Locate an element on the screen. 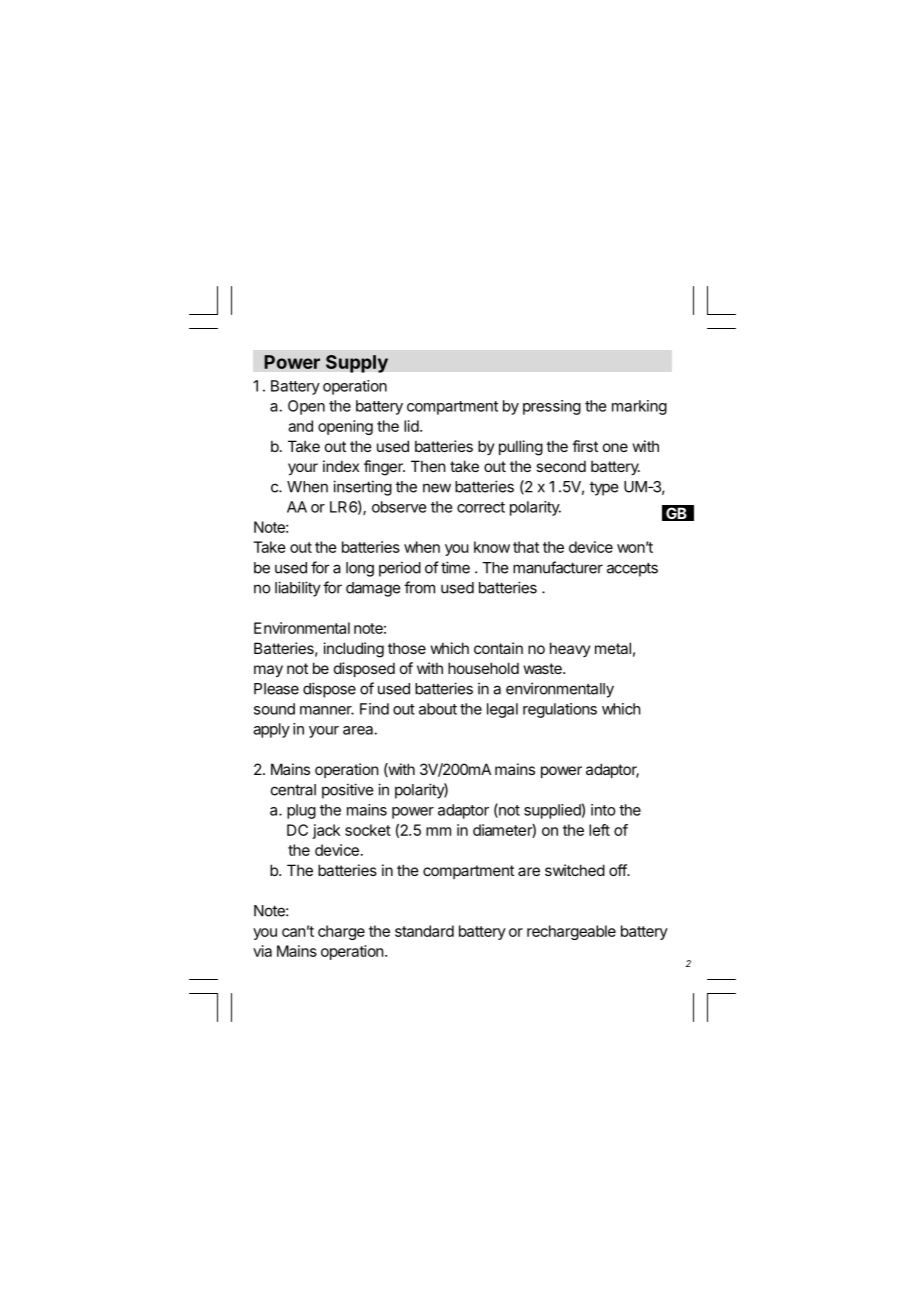 The width and height of the screenshot is (924, 1308). pressing is located at coordinates (552, 407).
